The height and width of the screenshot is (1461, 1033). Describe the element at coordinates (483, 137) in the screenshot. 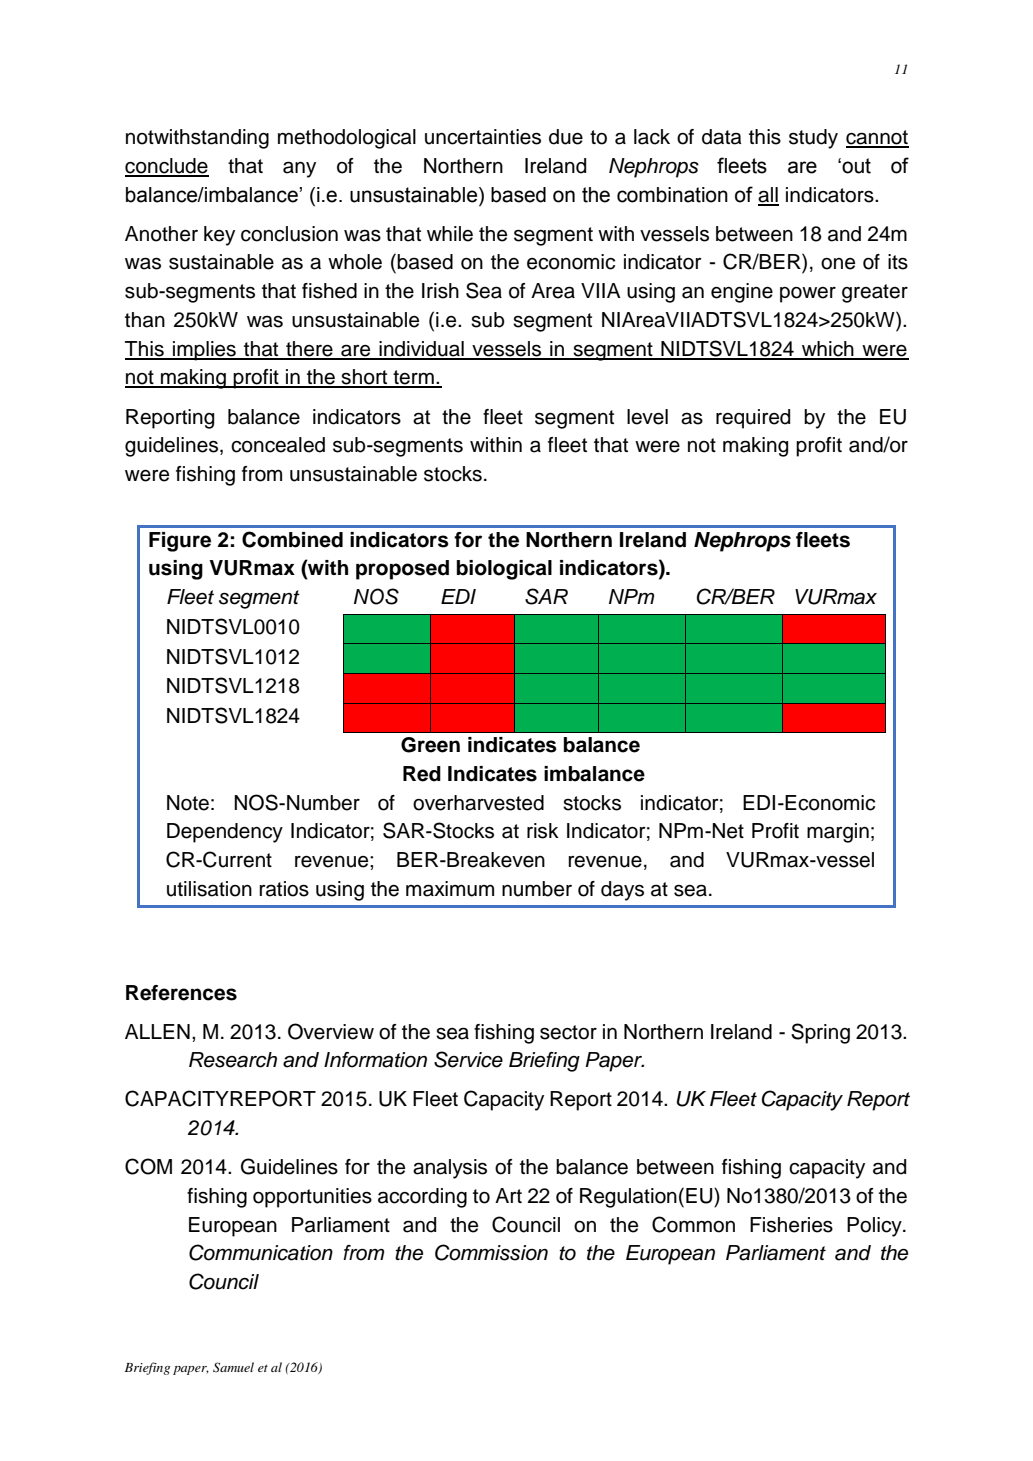

I see `uncertainties` at that location.
